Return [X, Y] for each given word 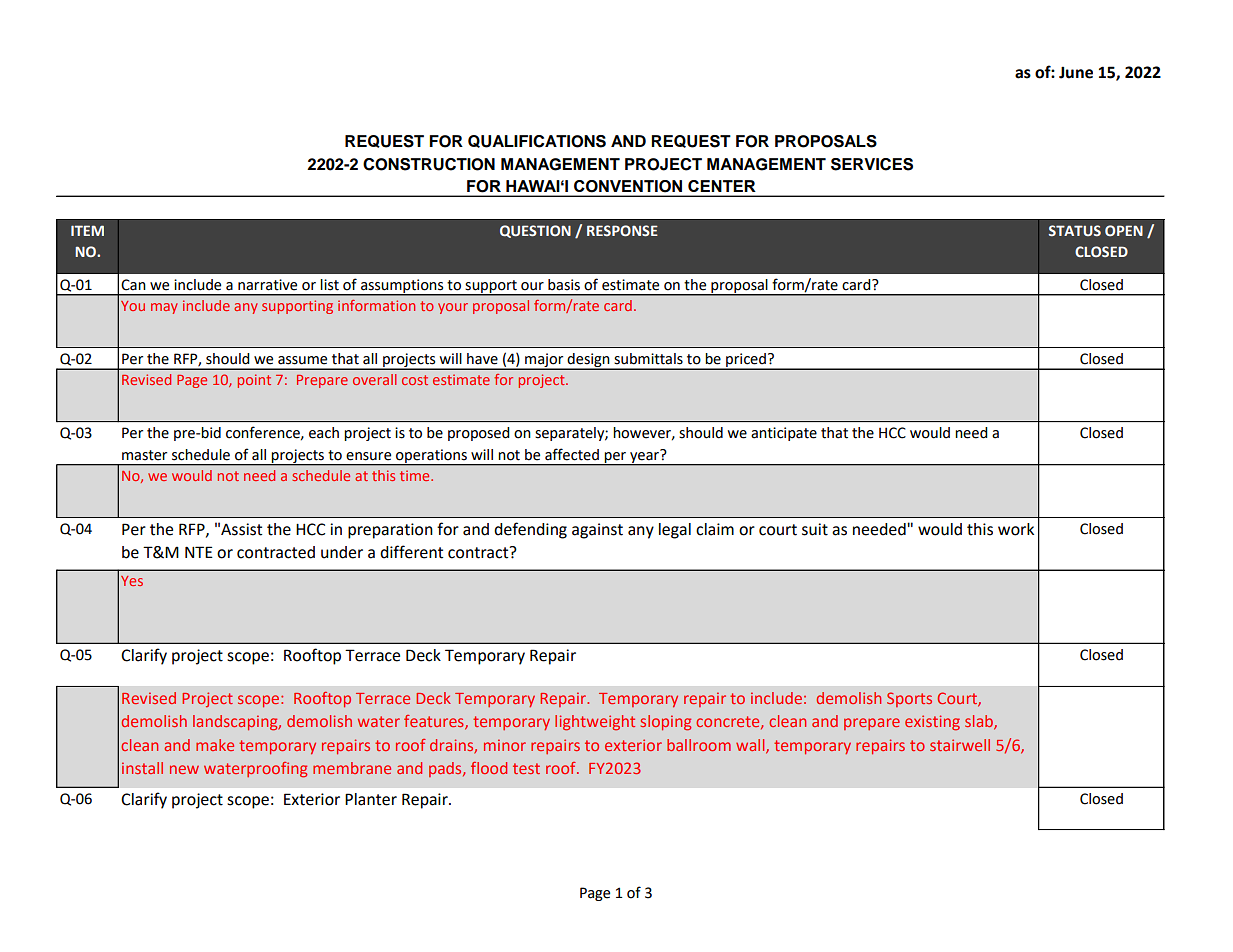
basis [564, 285]
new [184, 769]
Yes [132, 581]
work [1016, 529]
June [1076, 73]
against [597, 531]
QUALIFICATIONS [537, 141]
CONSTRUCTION [429, 164]
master [144, 455]
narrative [267, 285]
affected [572, 454]
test [526, 768]
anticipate [784, 434]
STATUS [1075, 230]
